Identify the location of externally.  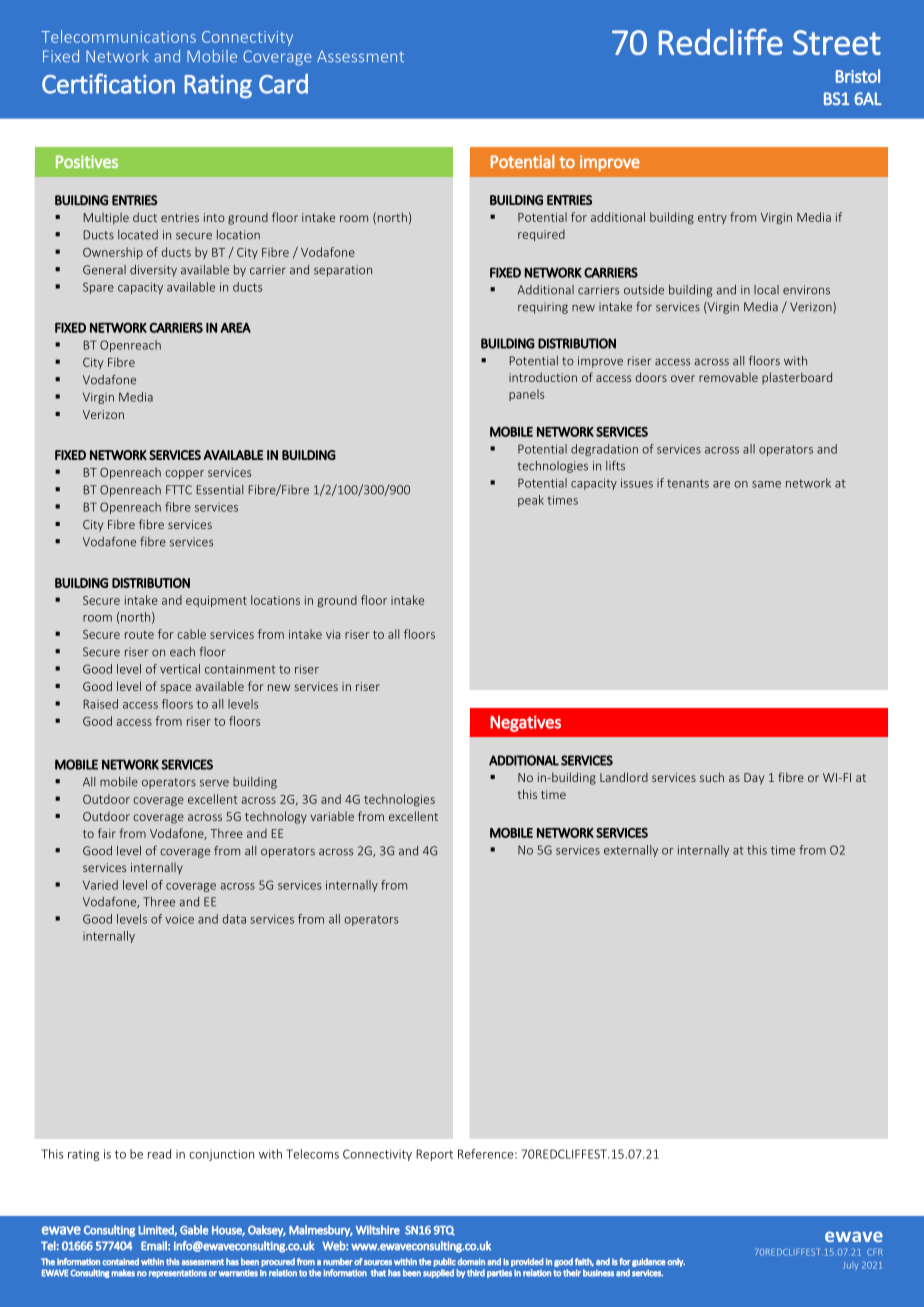
(631, 851).
